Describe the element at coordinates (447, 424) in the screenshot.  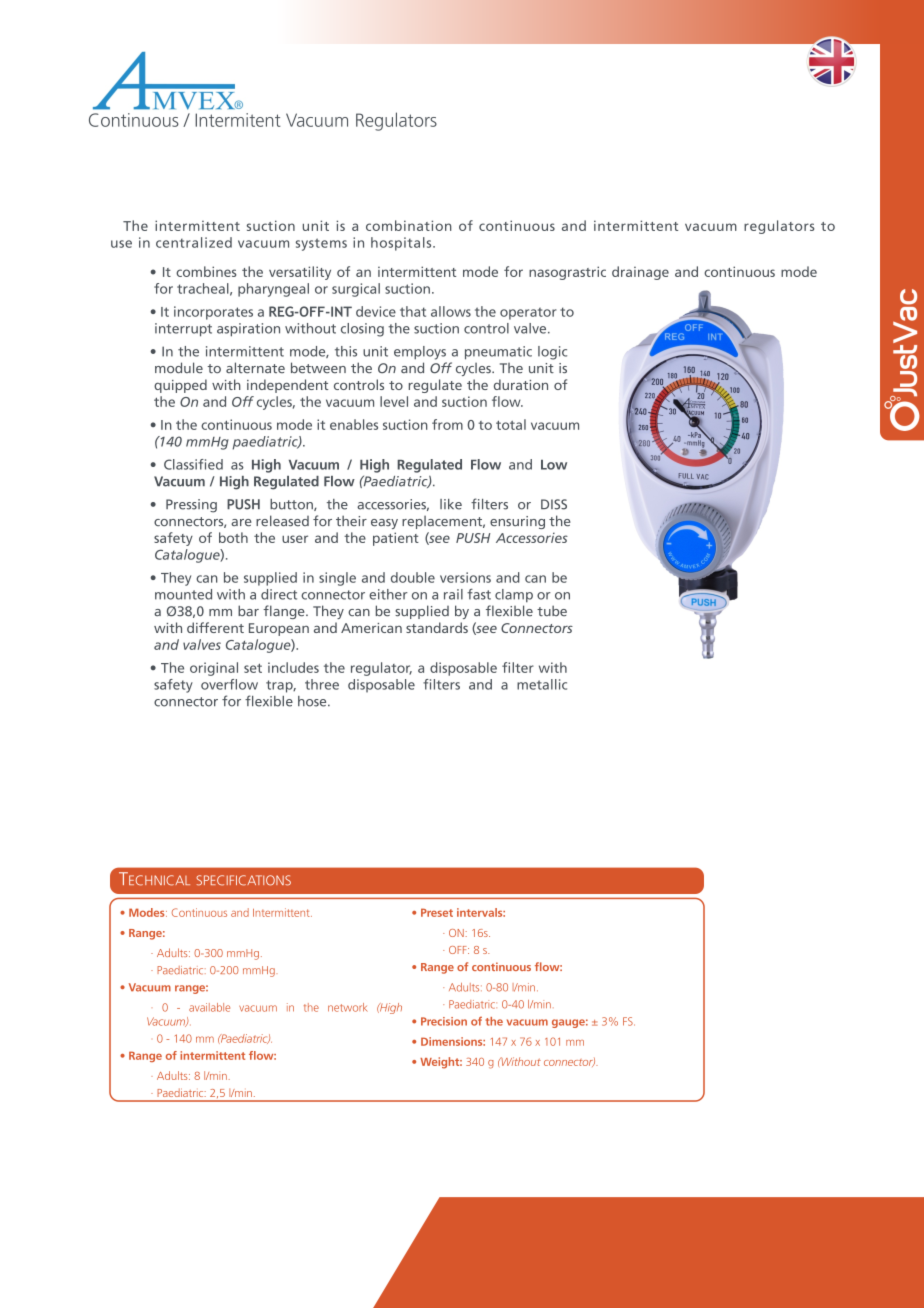
I see `from` at that location.
